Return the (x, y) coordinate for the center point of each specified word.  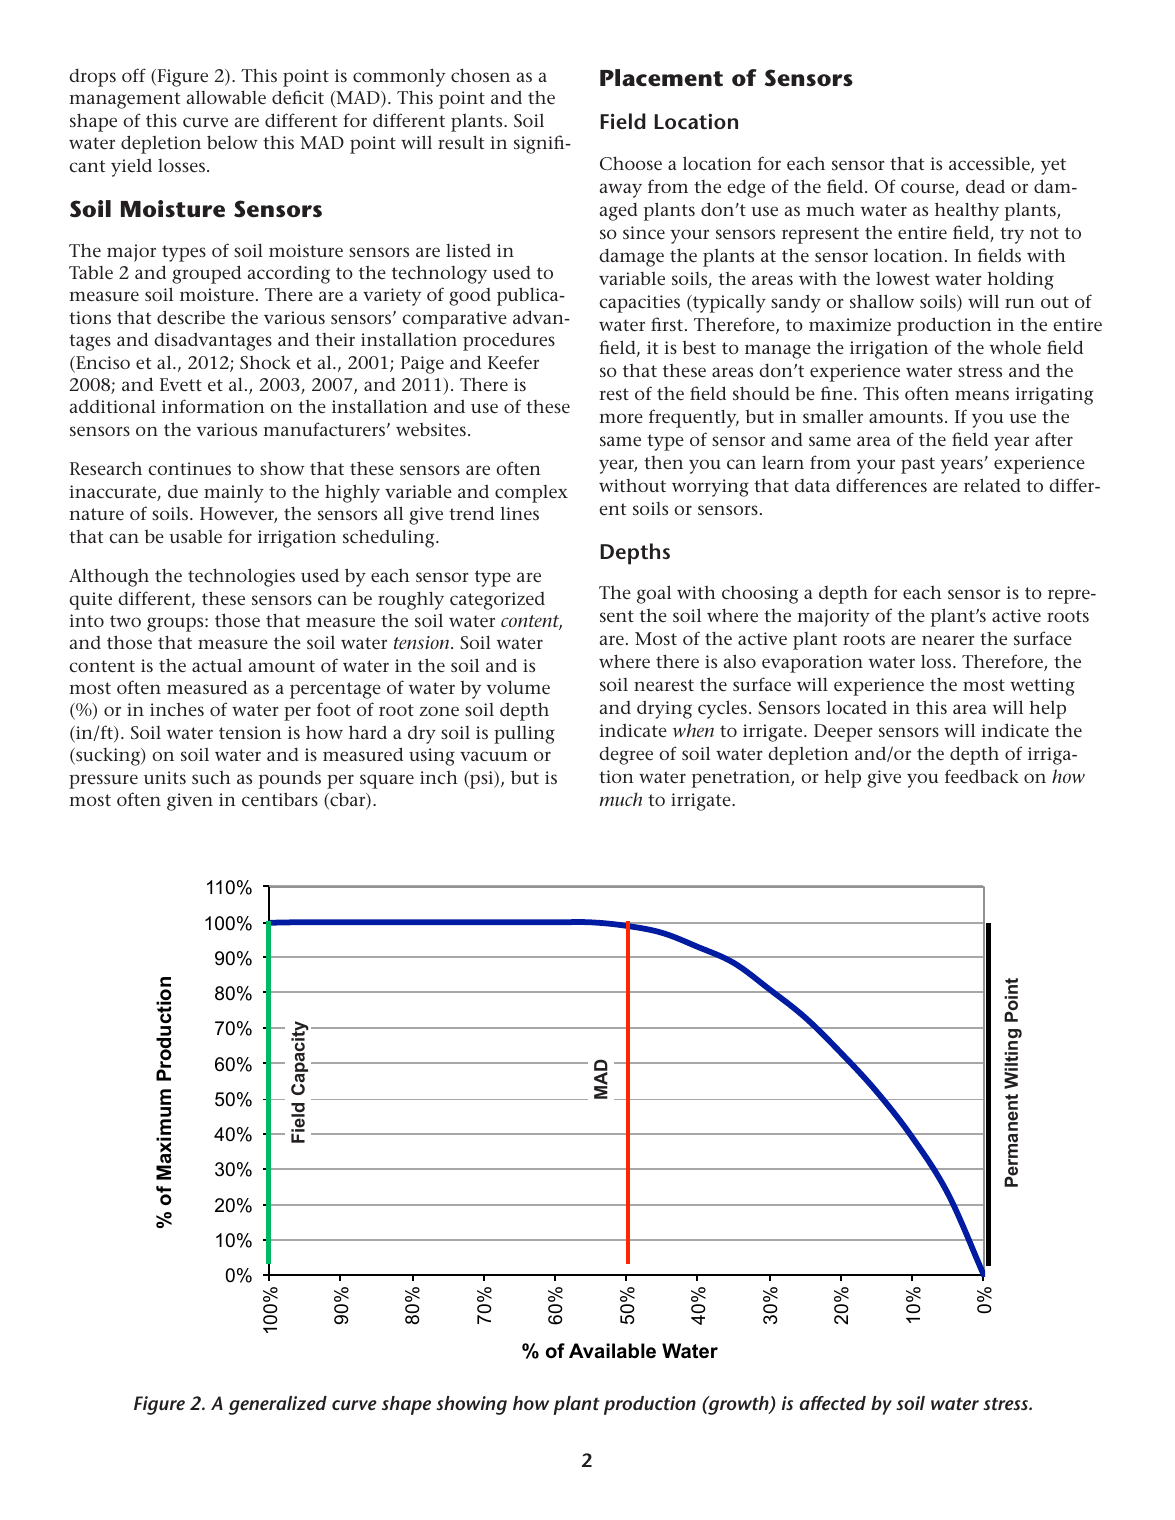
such (211, 777)
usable (195, 537)
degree (626, 756)
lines (519, 514)
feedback (982, 776)
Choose (631, 163)
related (992, 485)
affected (832, 1403)
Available (612, 1351)
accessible (990, 164)
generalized (278, 1405)
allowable (226, 97)
